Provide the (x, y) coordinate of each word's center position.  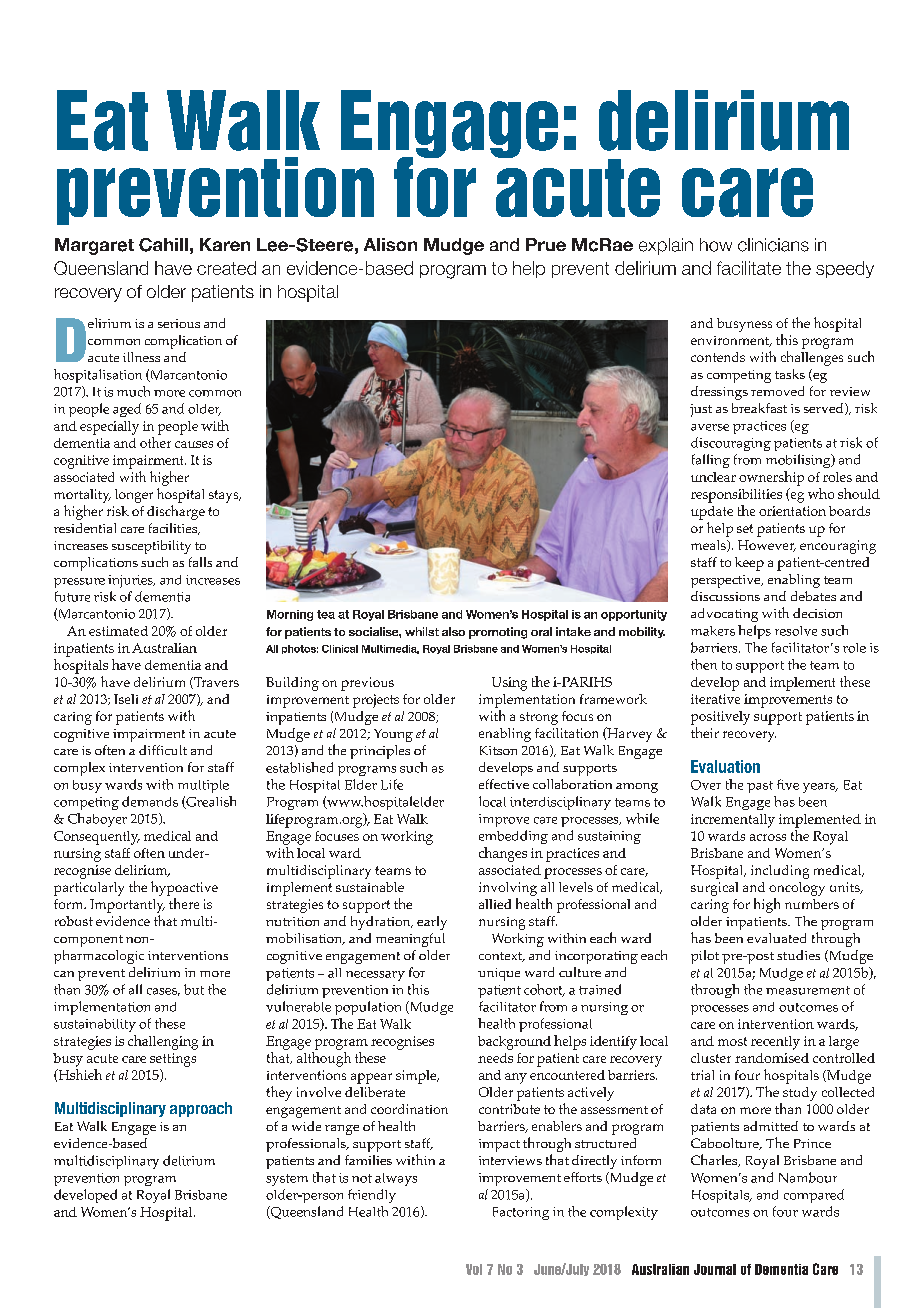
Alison (390, 244)
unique (499, 974)
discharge (176, 512)
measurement (808, 990)
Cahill (163, 245)
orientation (792, 511)
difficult (163, 750)
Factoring (521, 1213)
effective (504, 784)
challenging (163, 1042)
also (453, 631)
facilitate (749, 268)
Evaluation (725, 766)
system (287, 1180)
